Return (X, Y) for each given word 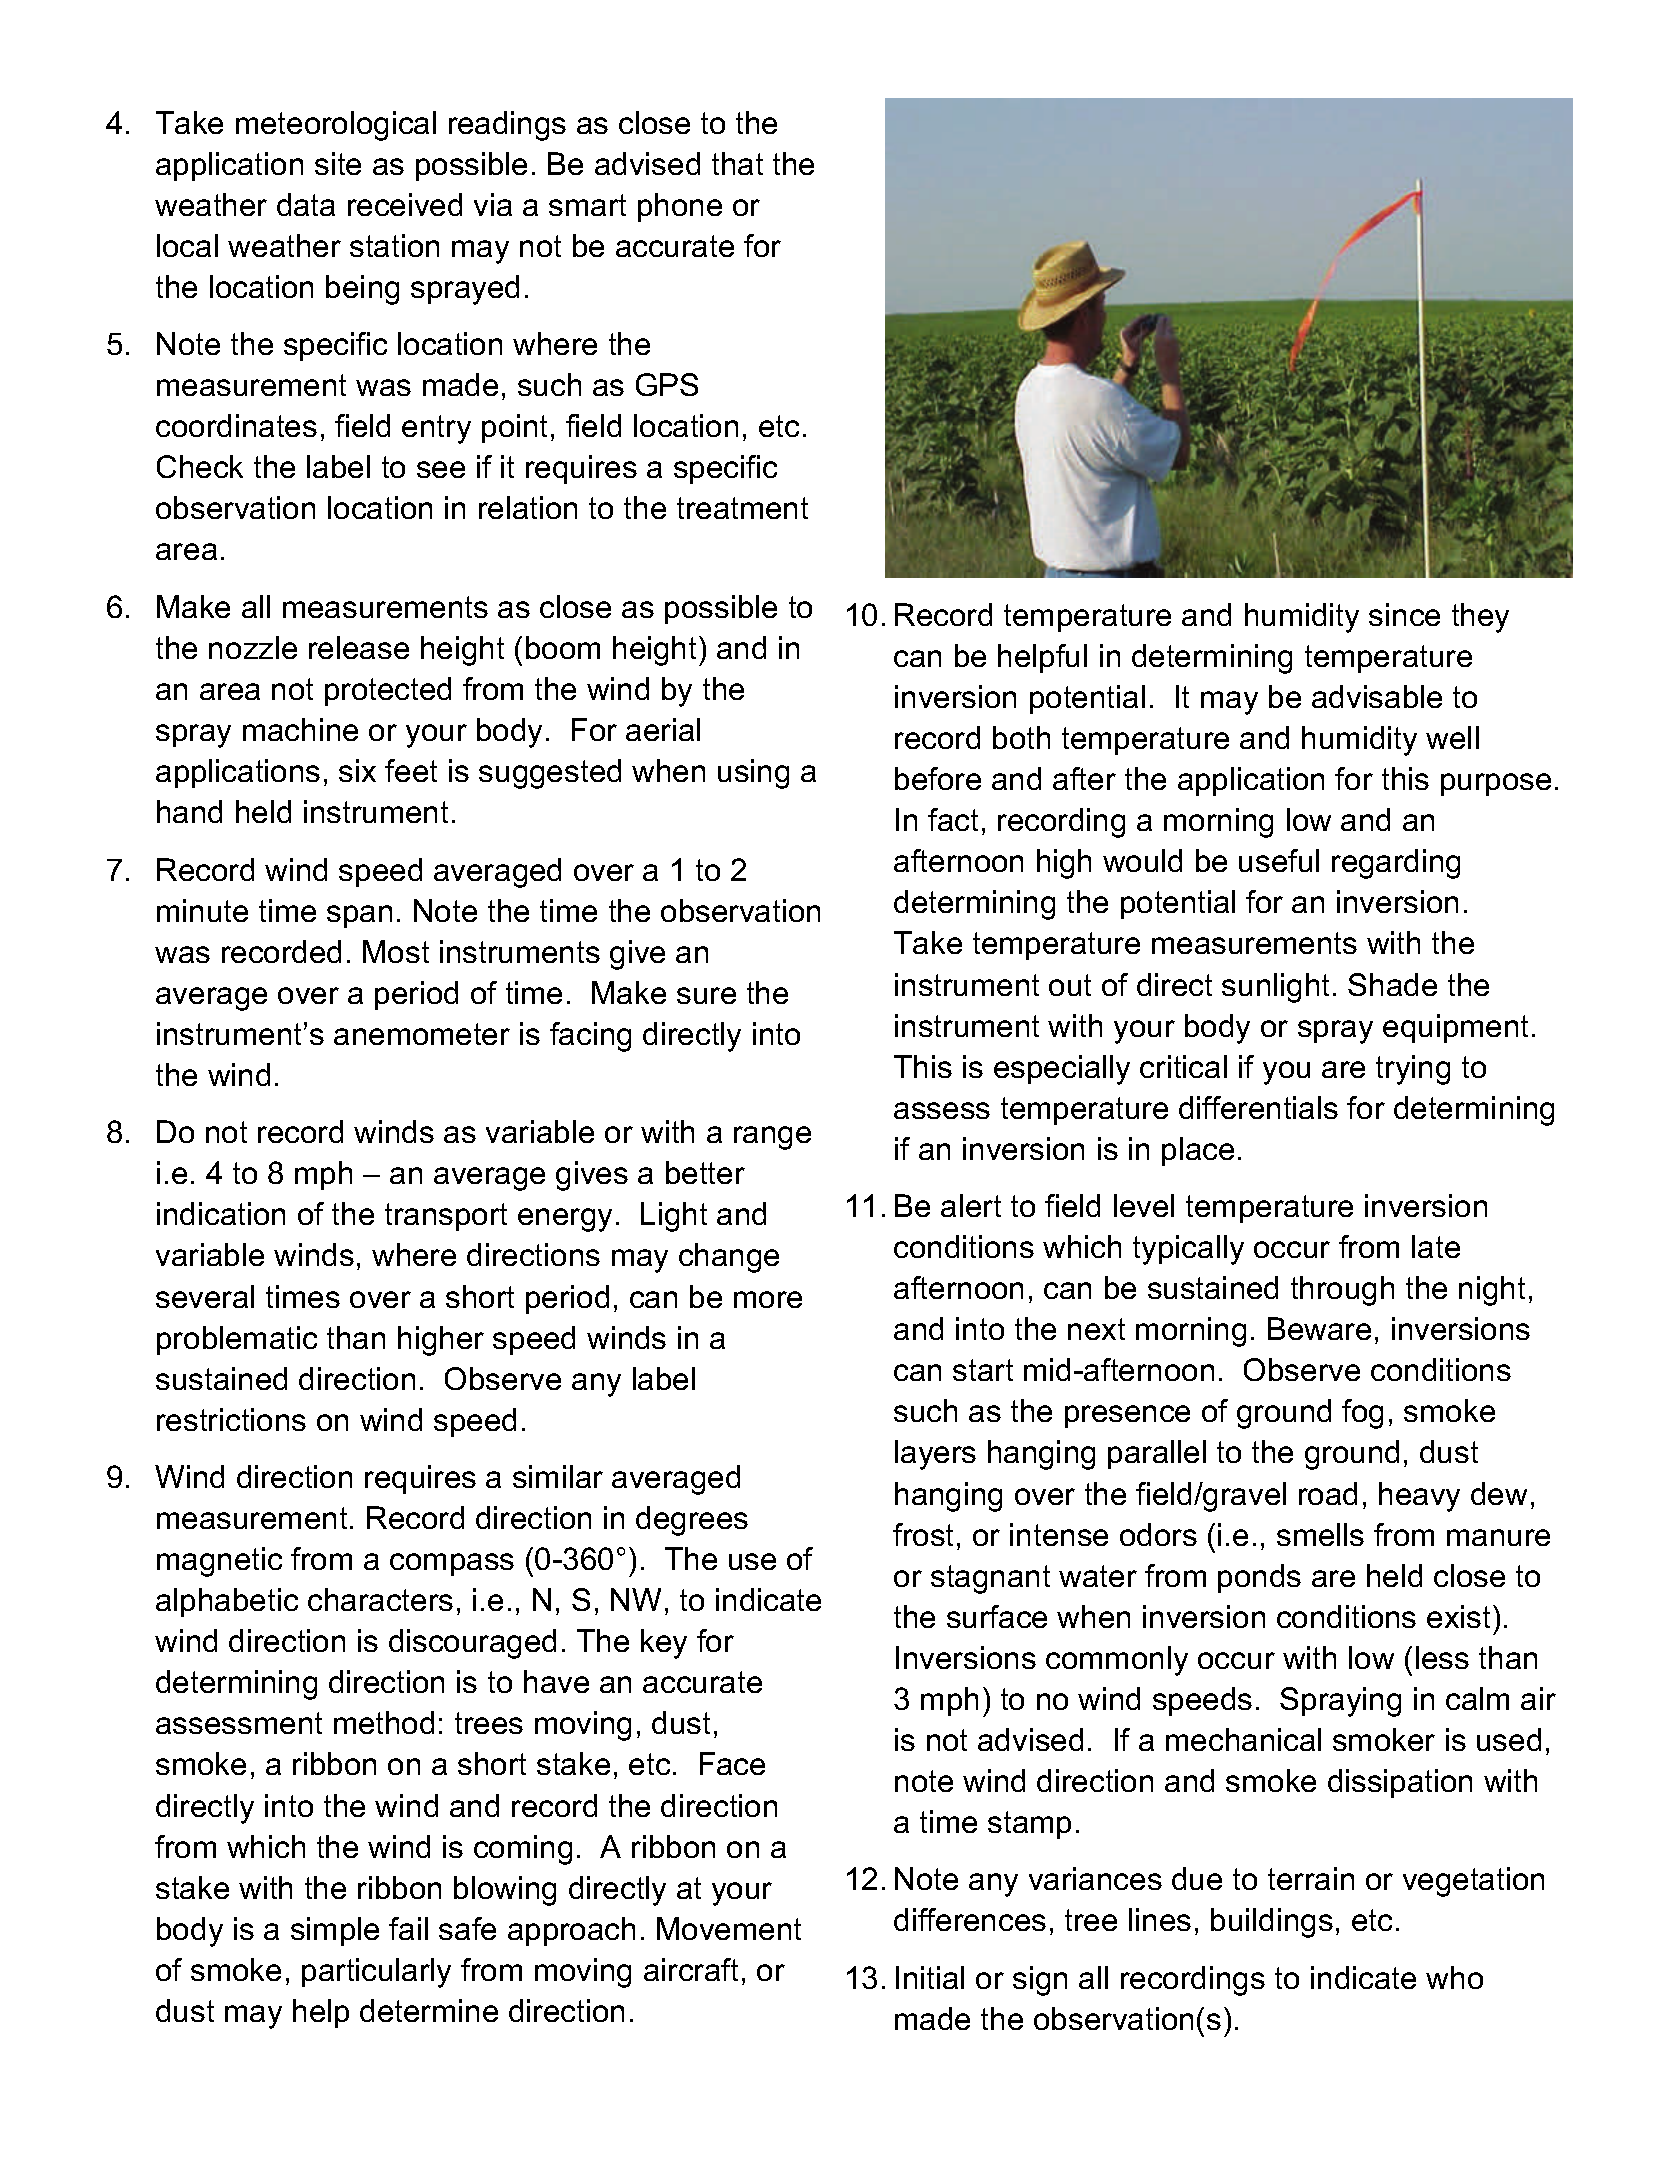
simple (335, 1931)
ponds (1259, 1578)
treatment (742, 508)
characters (380, 1599)
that (737, 163)
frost (923, 1534)
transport (446, 1217)
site (338, 163)
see (441, 469)
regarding (1396, 864)
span (359, 916)
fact (953, 819)
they (1480, 618)
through (1342, 1291)
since (1404, 614)
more (768, 1299)
